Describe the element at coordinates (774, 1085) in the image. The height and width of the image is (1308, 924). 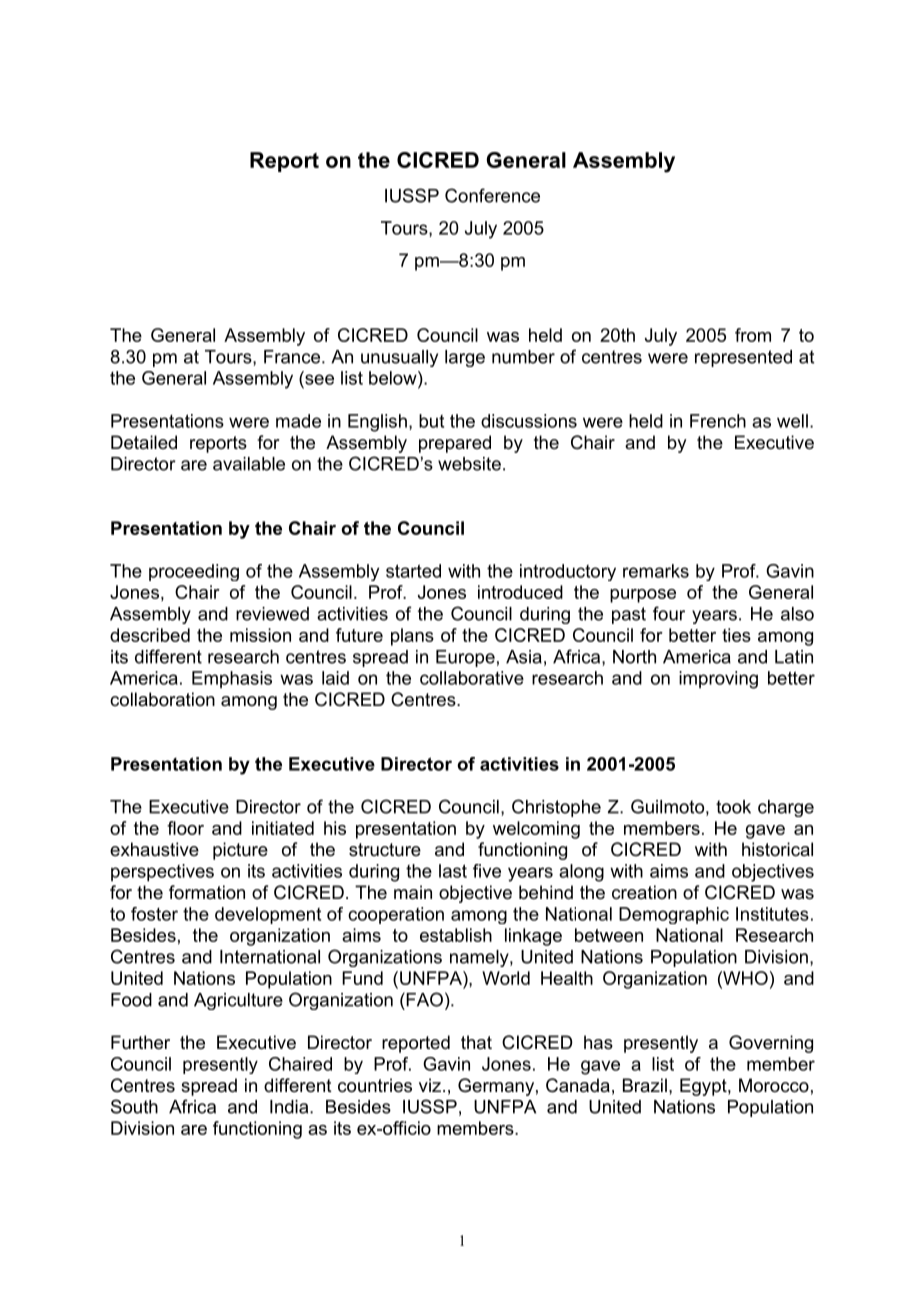
I see `Morocco` at that location.
